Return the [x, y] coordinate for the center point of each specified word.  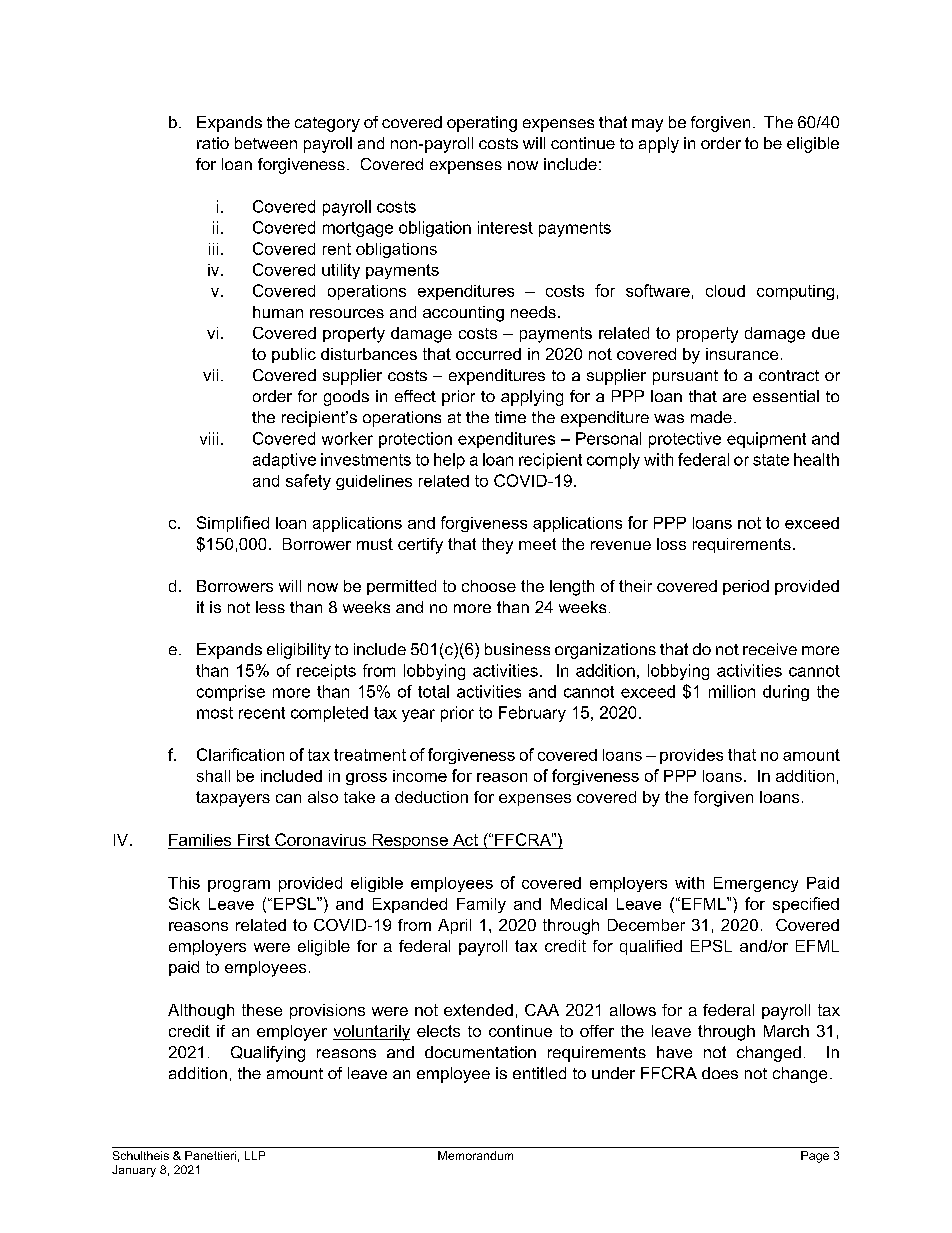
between [266, 143]
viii [209, 438]
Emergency [756, 884]
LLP [255, 1155]
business [517, 649]
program [239, 886]
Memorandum [475, 1155]
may [647, 125]
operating [482, 124]
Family [481, 905]
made [711, 417]
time [510, 417]
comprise [231, 693]
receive [770, 649]
